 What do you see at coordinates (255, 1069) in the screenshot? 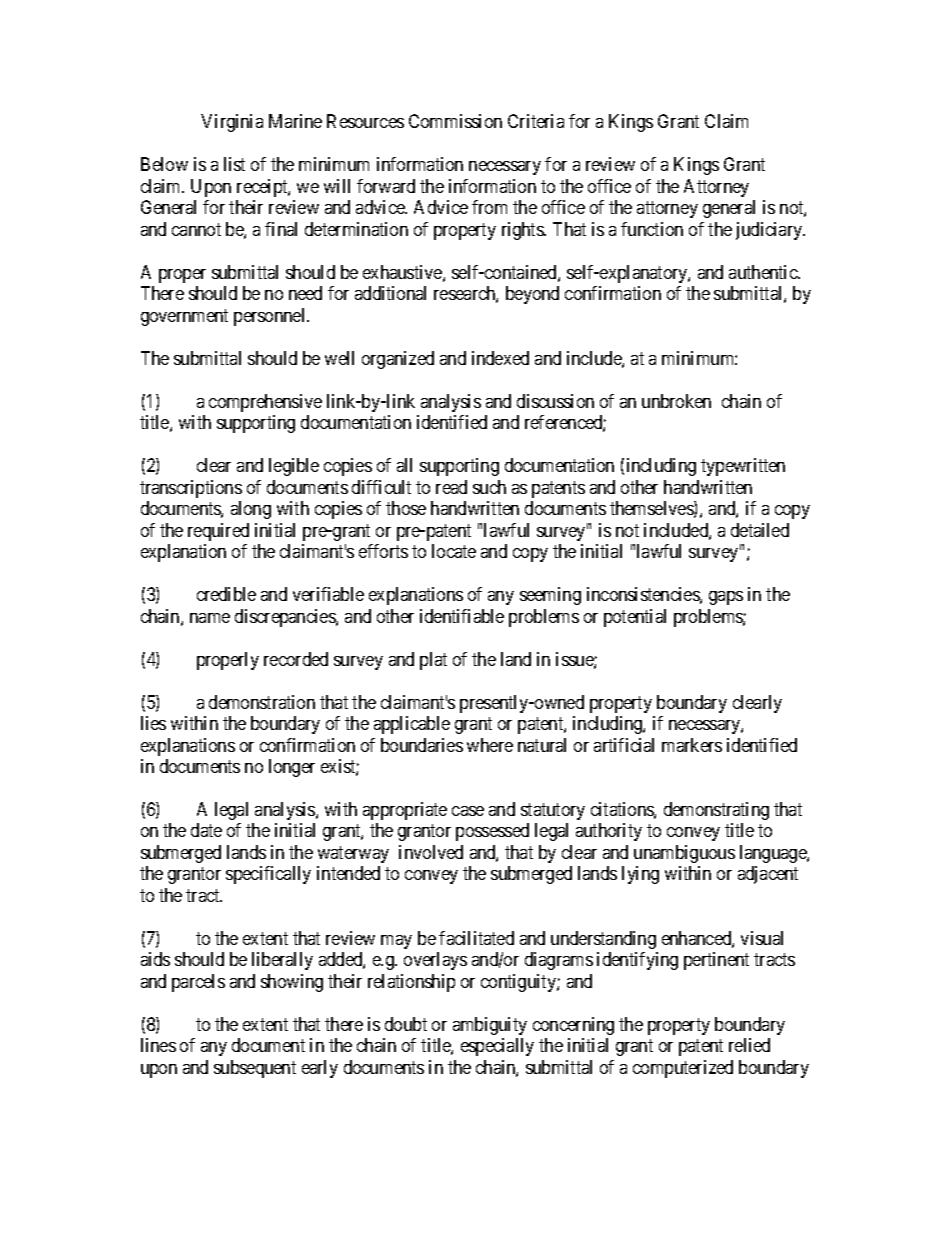
I see `subsequent` at bounding box center [255, 1069].
